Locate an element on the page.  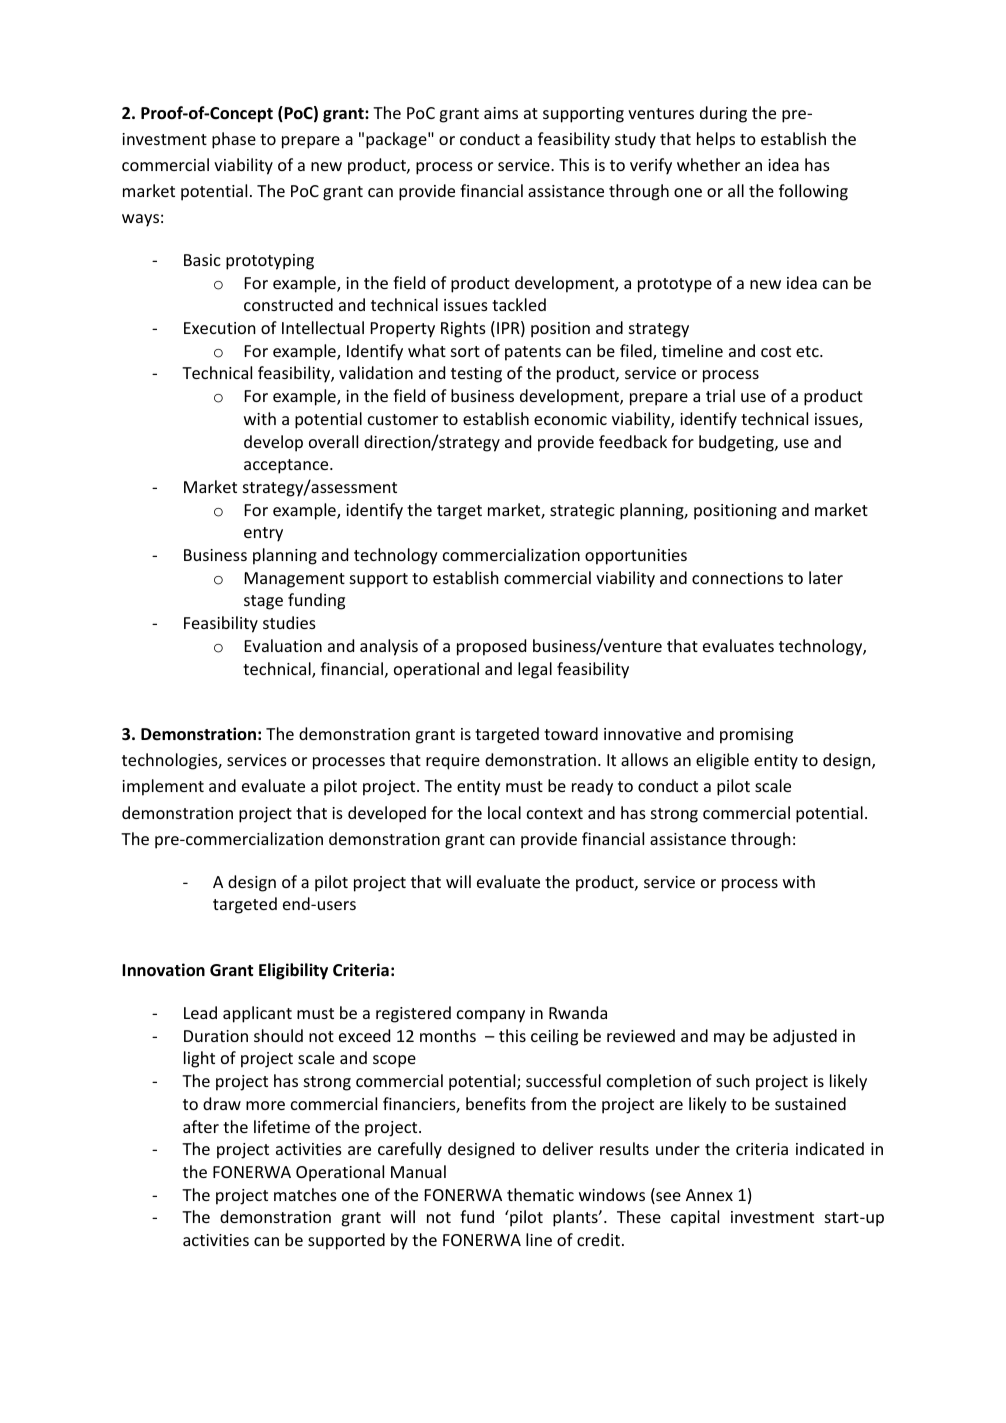
promising is located at coordinates (756, 736).
